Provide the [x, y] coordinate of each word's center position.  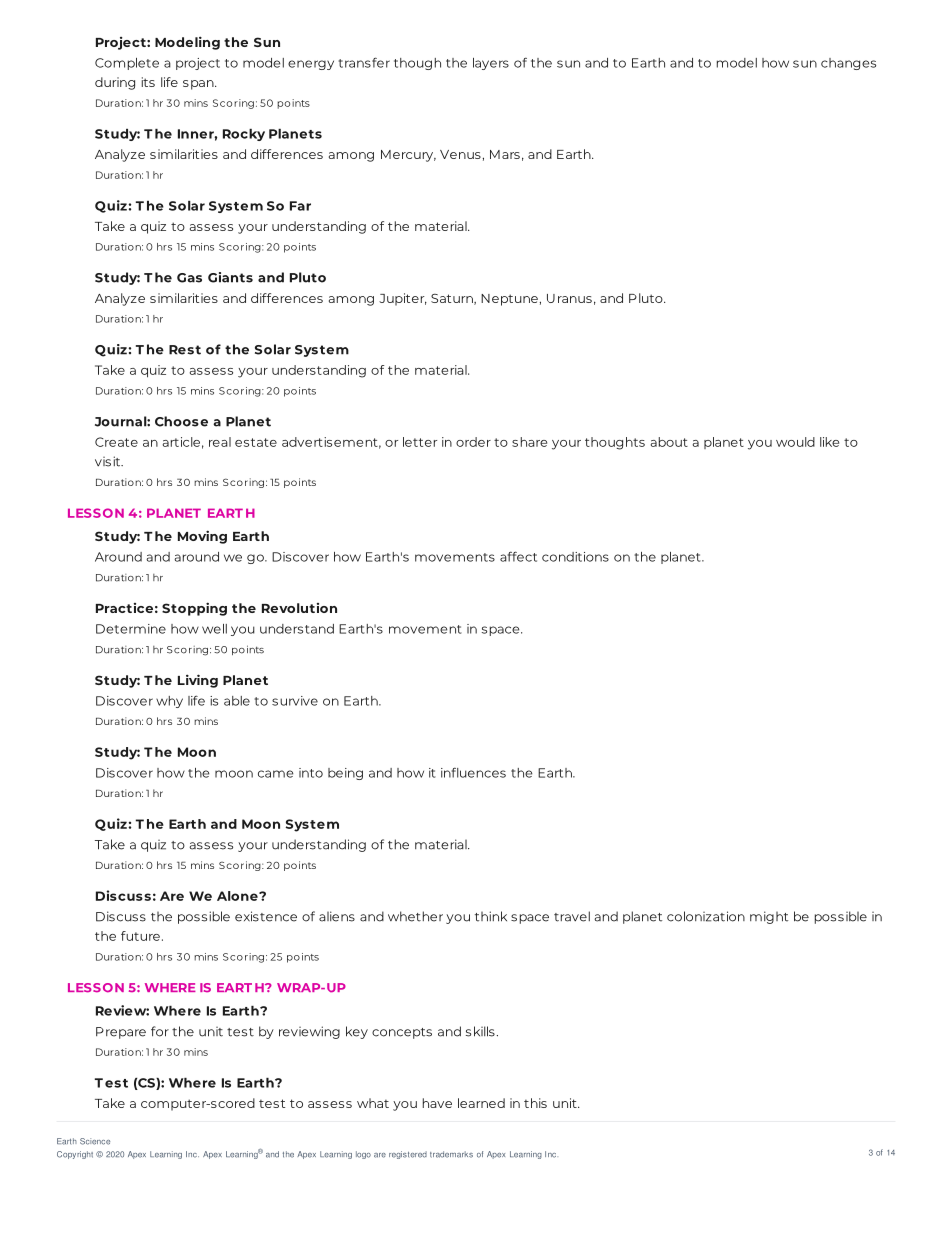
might [769, 917]
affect [518, 556]
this [535, 1103]
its [148, 82]
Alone [238, 896]
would [795, 442]
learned [481, 1103]
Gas [189, 278]
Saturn [453, 299]
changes [848, 64]
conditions [575, 557]
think [491, 916]
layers [491, 64]
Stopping [194, 609]
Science [95, 1141]
